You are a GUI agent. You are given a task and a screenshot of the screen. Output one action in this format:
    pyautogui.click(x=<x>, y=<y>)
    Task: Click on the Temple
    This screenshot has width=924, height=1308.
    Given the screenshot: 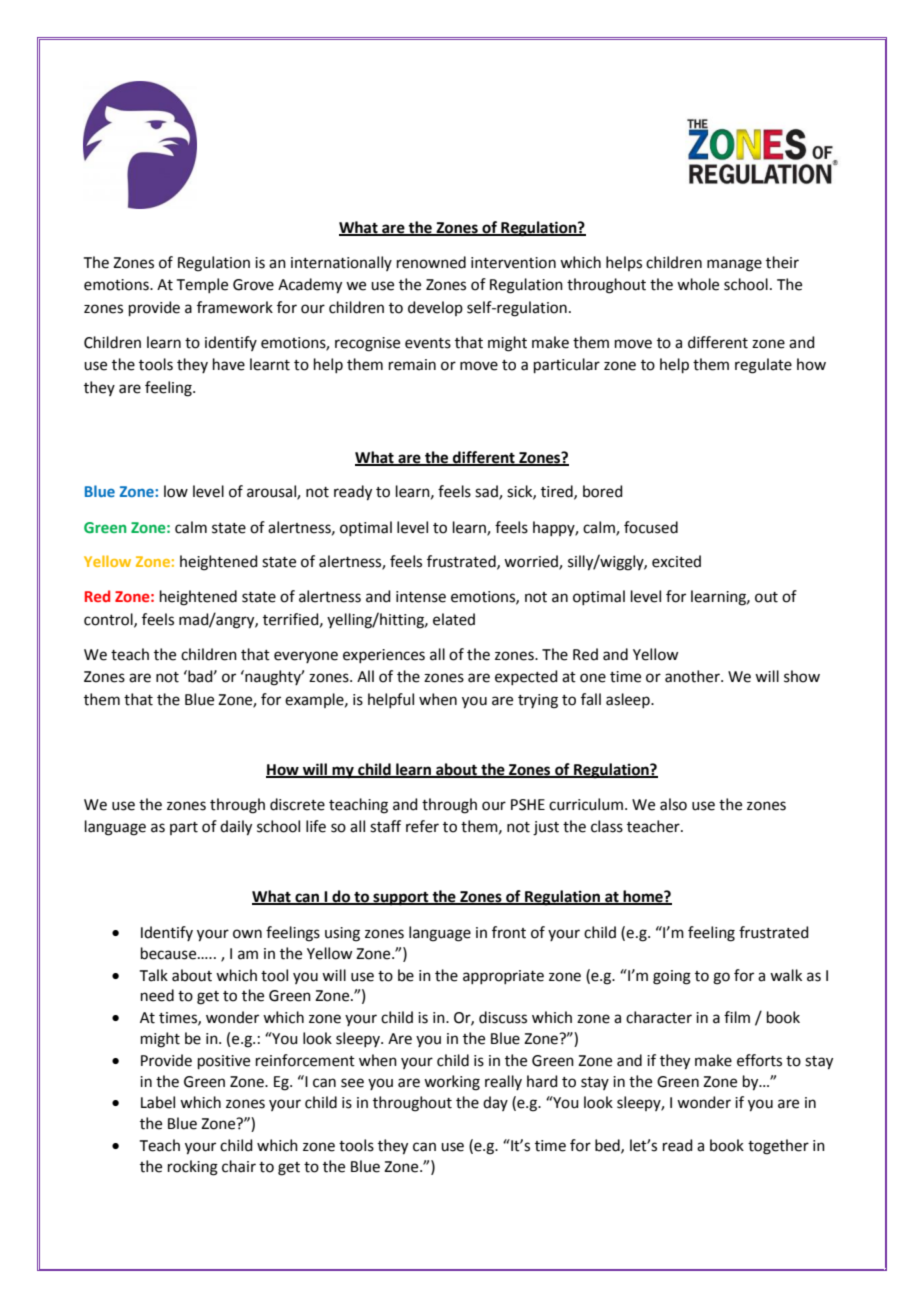 What is the action you would take?
    pyautogui.click(x=202, y=285)
